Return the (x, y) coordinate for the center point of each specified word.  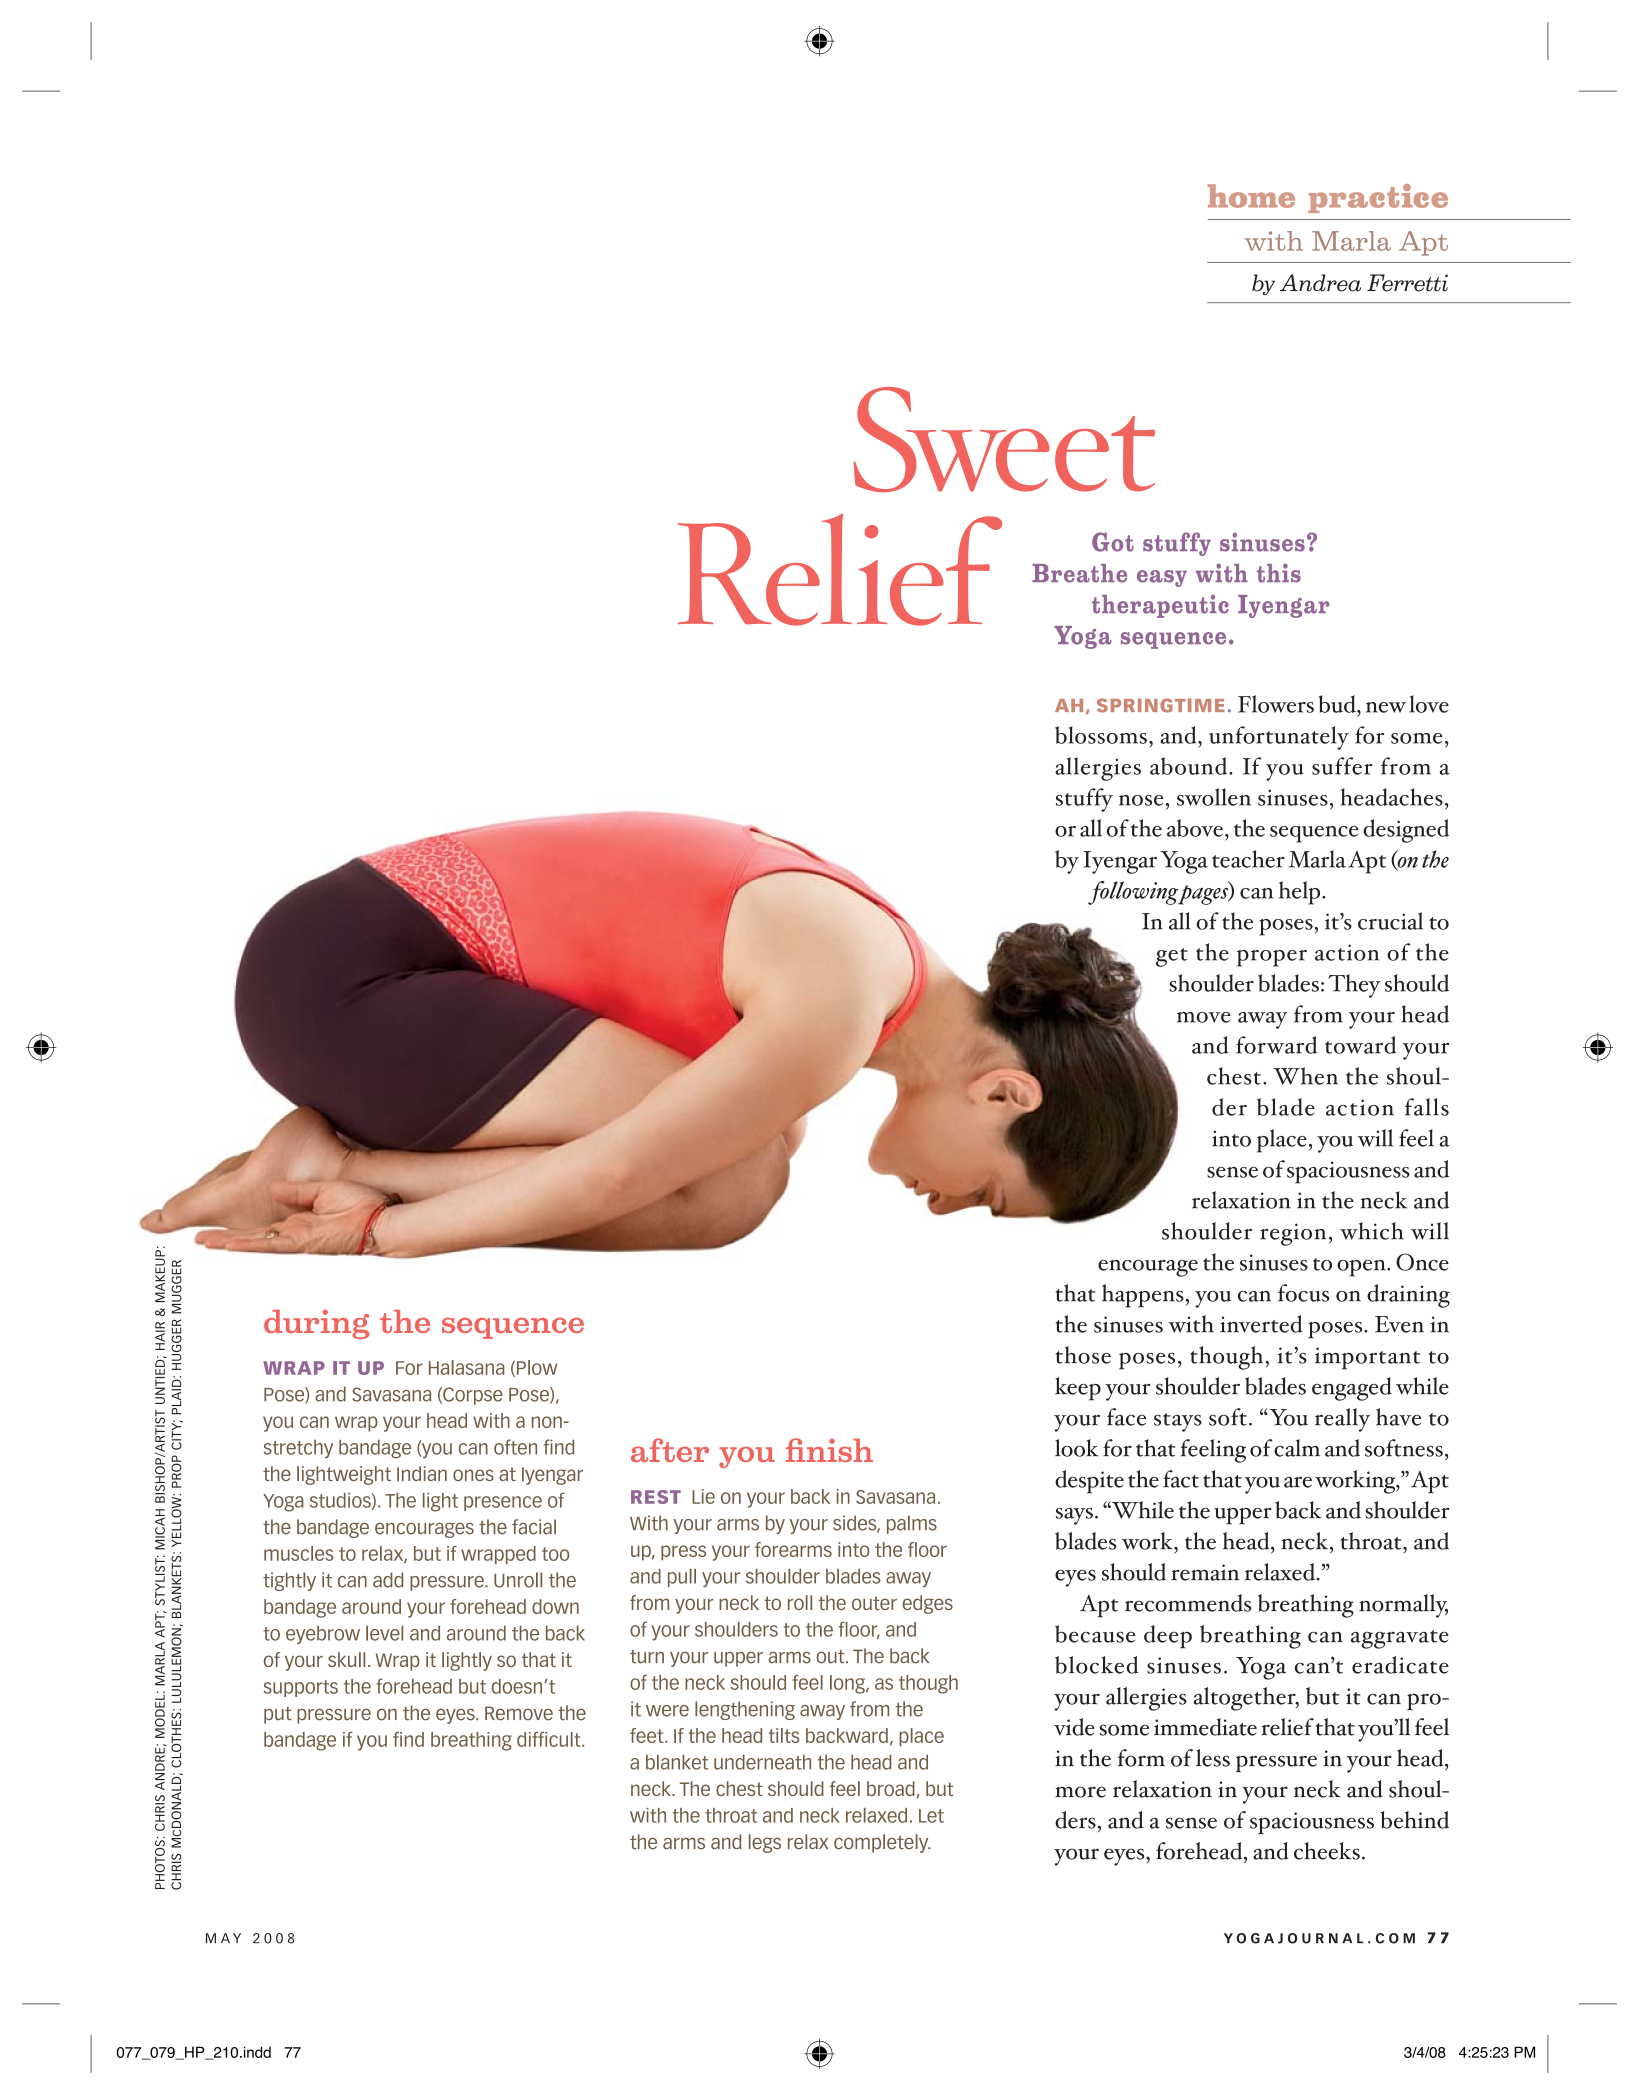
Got (1113, 542)
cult (566, 1739)
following (1134, 893)
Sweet (1004, 439)
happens (1143, 1296)
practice (1378, 198)
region (1293, 1234)
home (1251, 196)
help (1301, 893)
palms (912, 1524)
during (316, 1324)
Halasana (466, 1367)
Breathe (1079, 573)
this (1279, 573)
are (1298, 1482)
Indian (422, 1473)
